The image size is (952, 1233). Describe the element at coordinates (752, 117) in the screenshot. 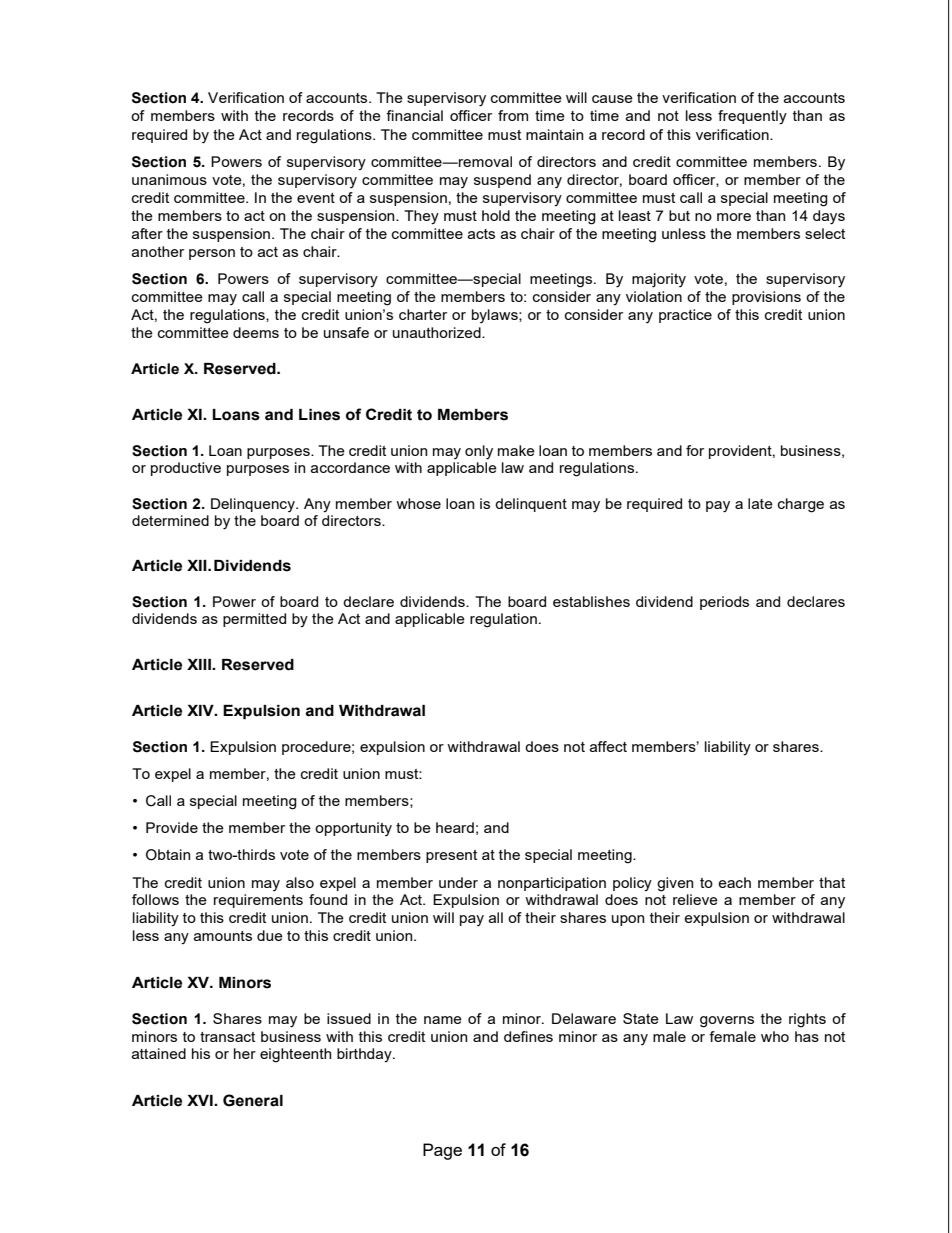

I see `frequently` at that location.
